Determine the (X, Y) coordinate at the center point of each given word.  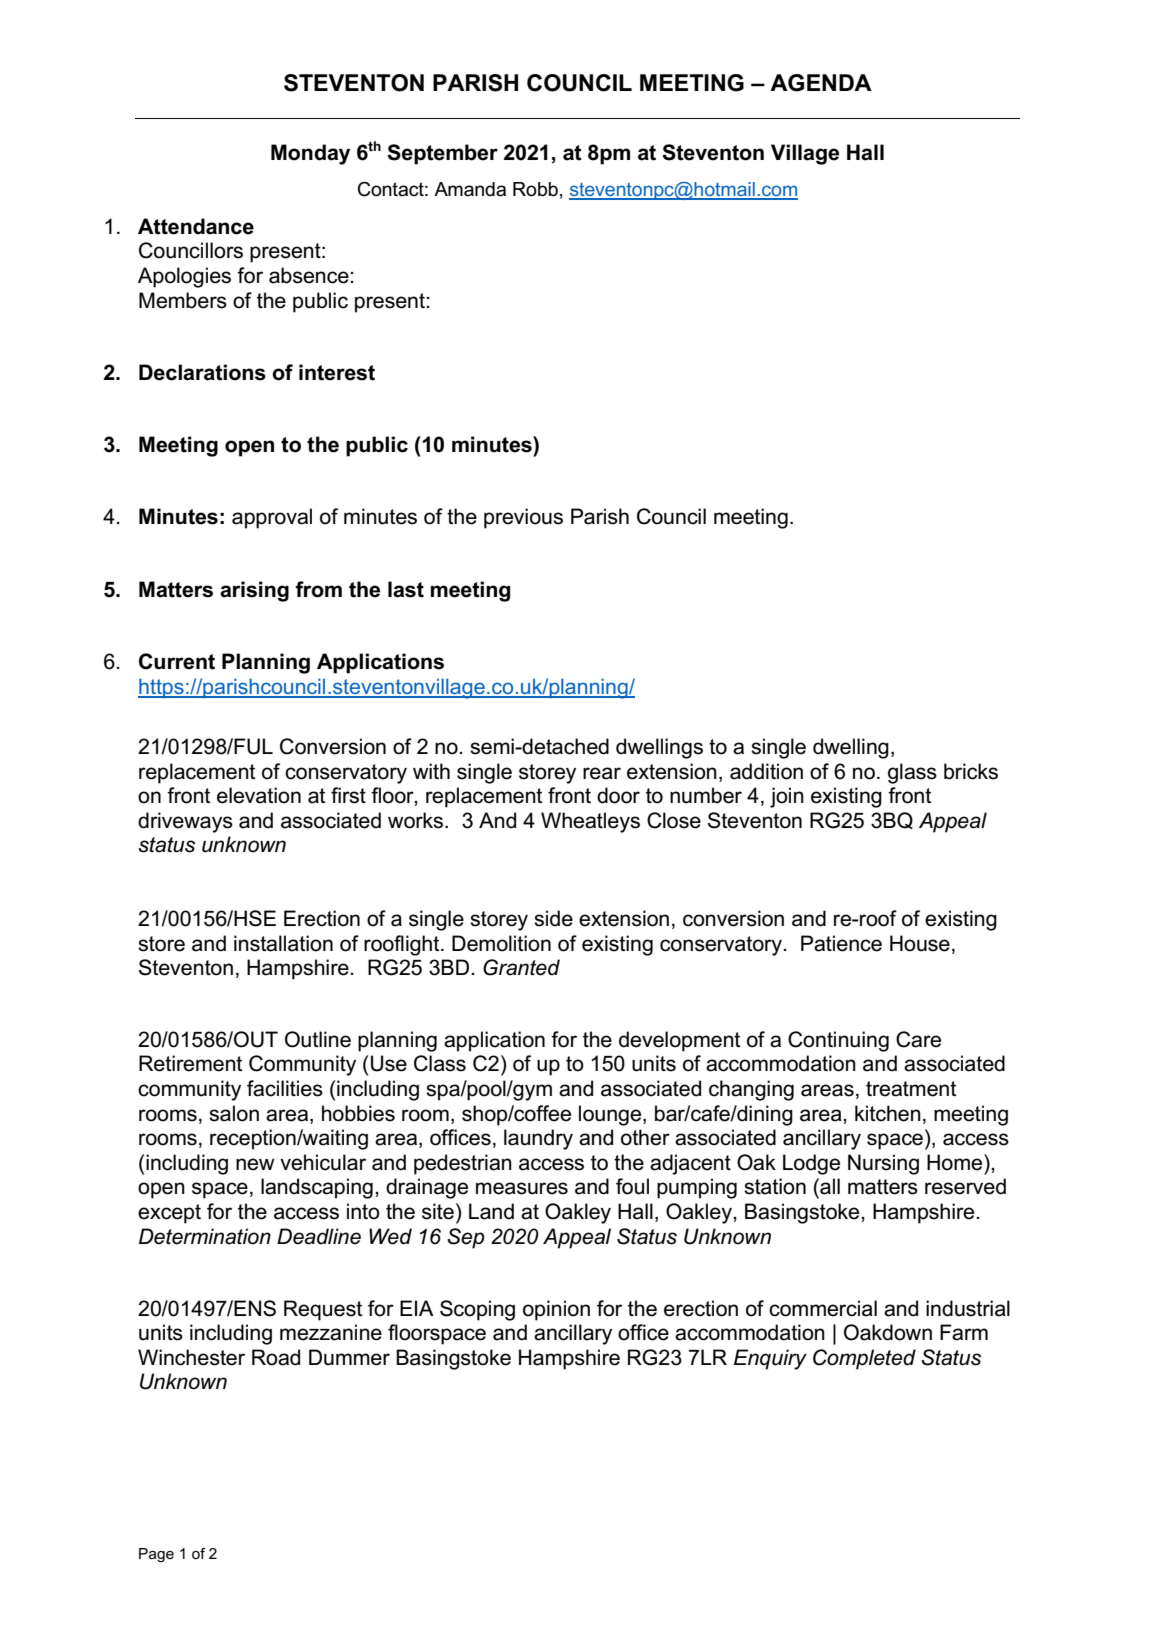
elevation (259, 795)
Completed (864, 1359)
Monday (310, 154)
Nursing (883, 1164)
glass (912, 773)
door (618, 795)
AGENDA (821, 83)
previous (523, 518)
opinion (556, 1310)
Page (156, 1555)
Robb (535, 189)
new (255, 1164)
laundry (538, 1139)
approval (272, 518)
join (787, 797)
